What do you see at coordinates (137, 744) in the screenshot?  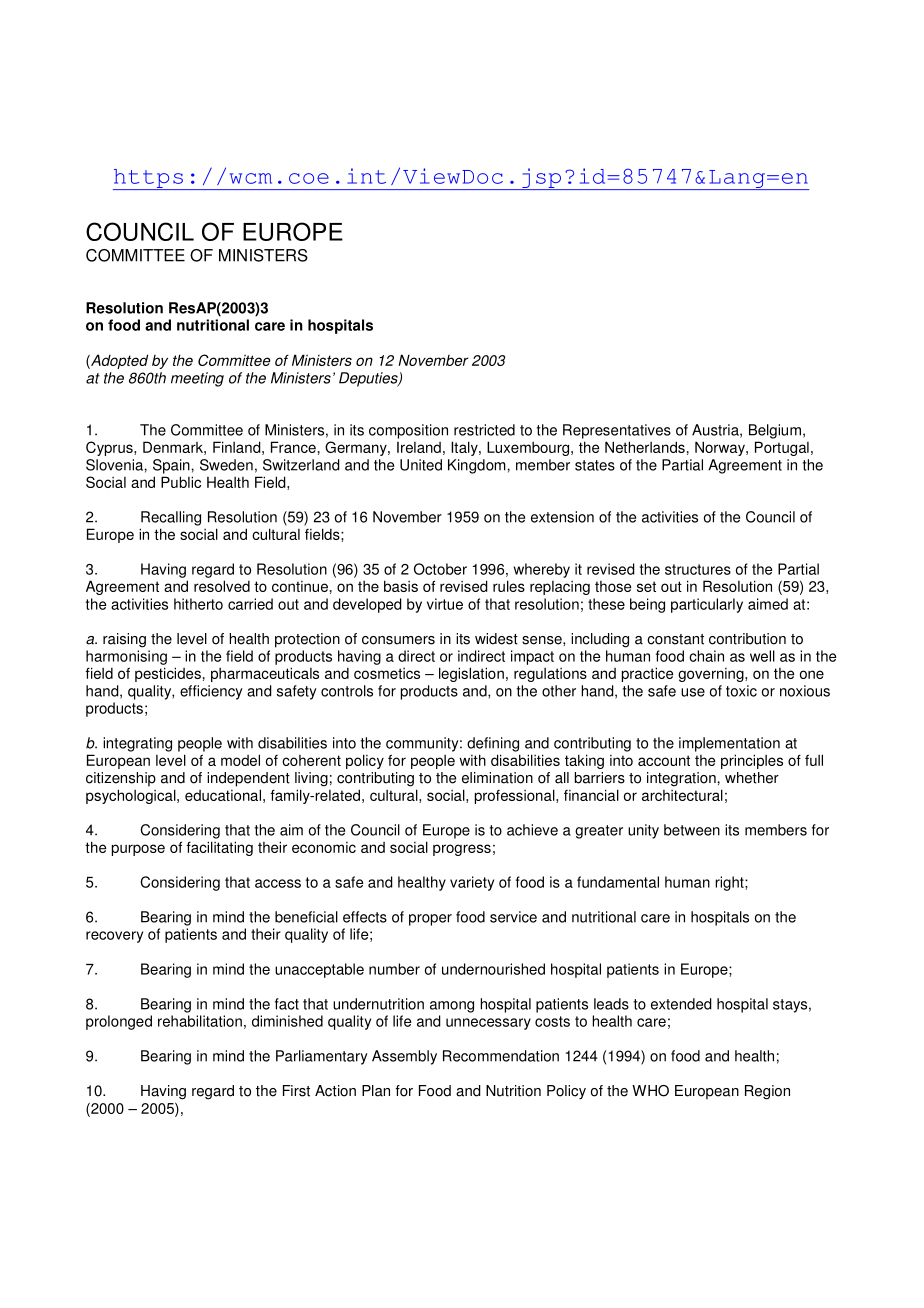 I see `integrating` at bounding box center [137, 744].
